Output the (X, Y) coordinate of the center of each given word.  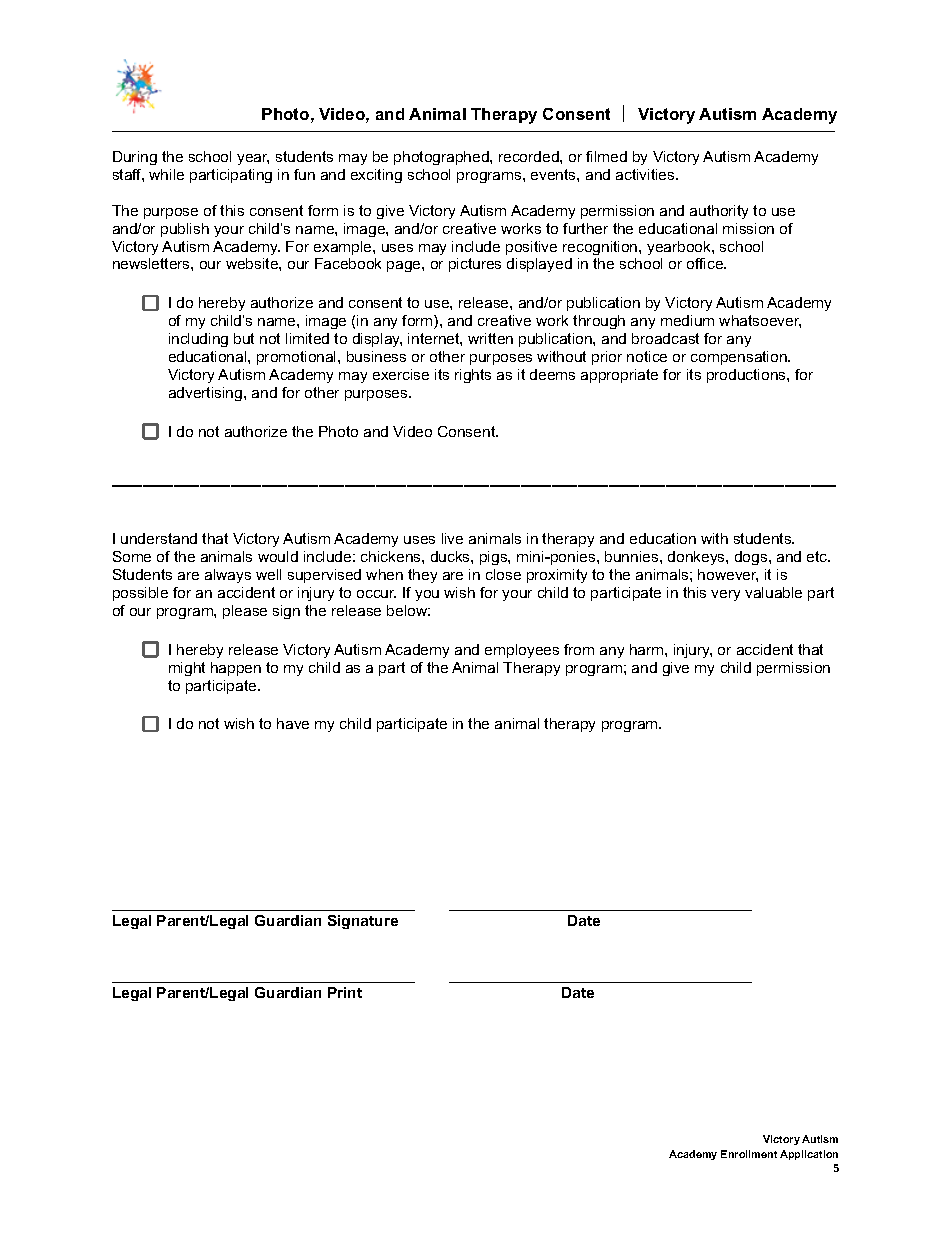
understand (159, 538)
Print (345, 992)
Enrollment (749, 1154)
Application (809, 1155)
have (293, 723)
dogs (752, 558)
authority (719, 212)
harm (648, 649)
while (166, 174)
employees (522, 651)
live (452, 538)
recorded (530, 156)
